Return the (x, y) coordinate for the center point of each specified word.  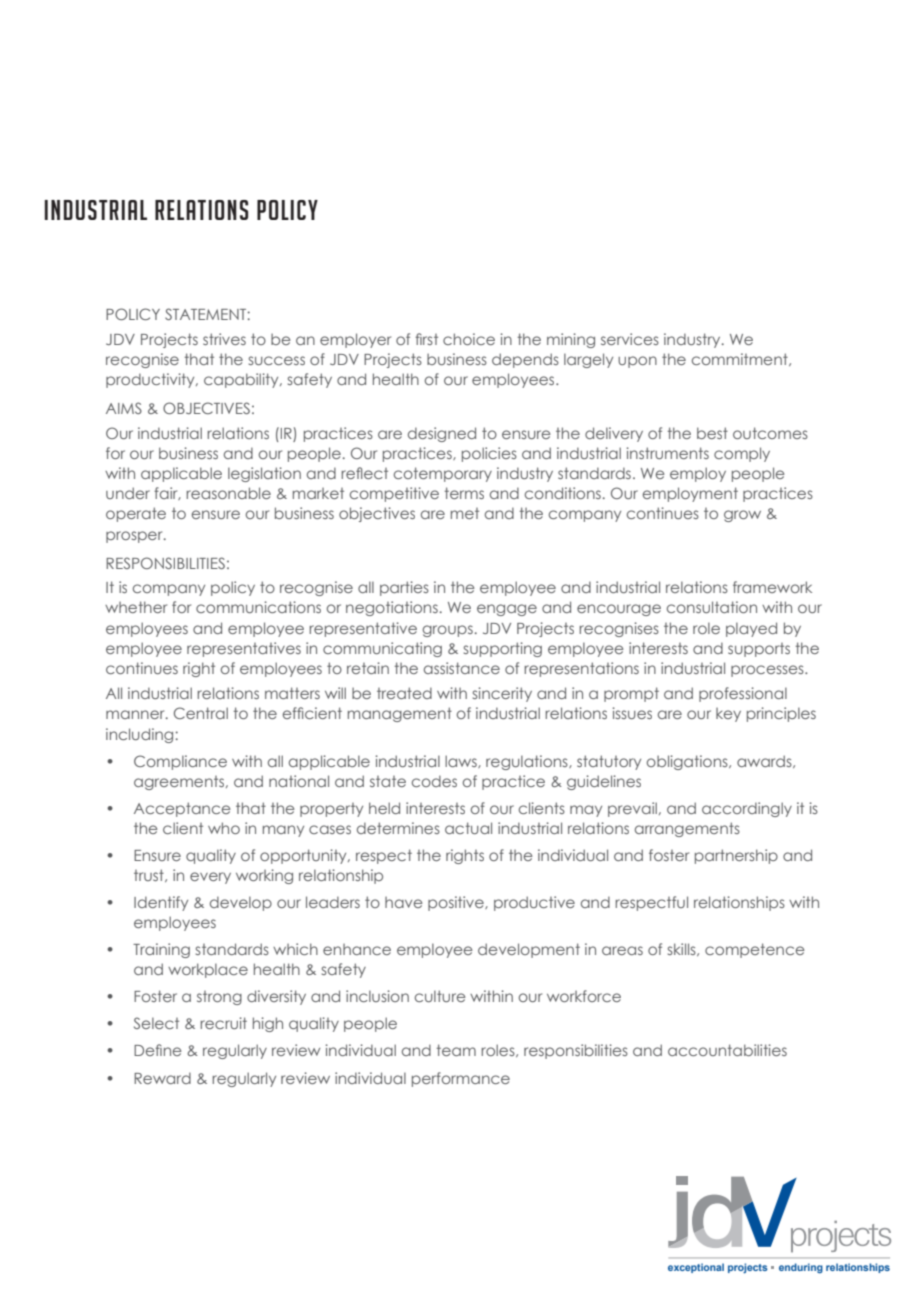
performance (461, 1079)
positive (457, 903)
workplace (208, 970)
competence (755, 950)
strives (224, 339)
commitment (741, 359)
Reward (162, 1078)
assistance (462, 668)
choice (469, 339)
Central (201, 713)
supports (759, 650)
